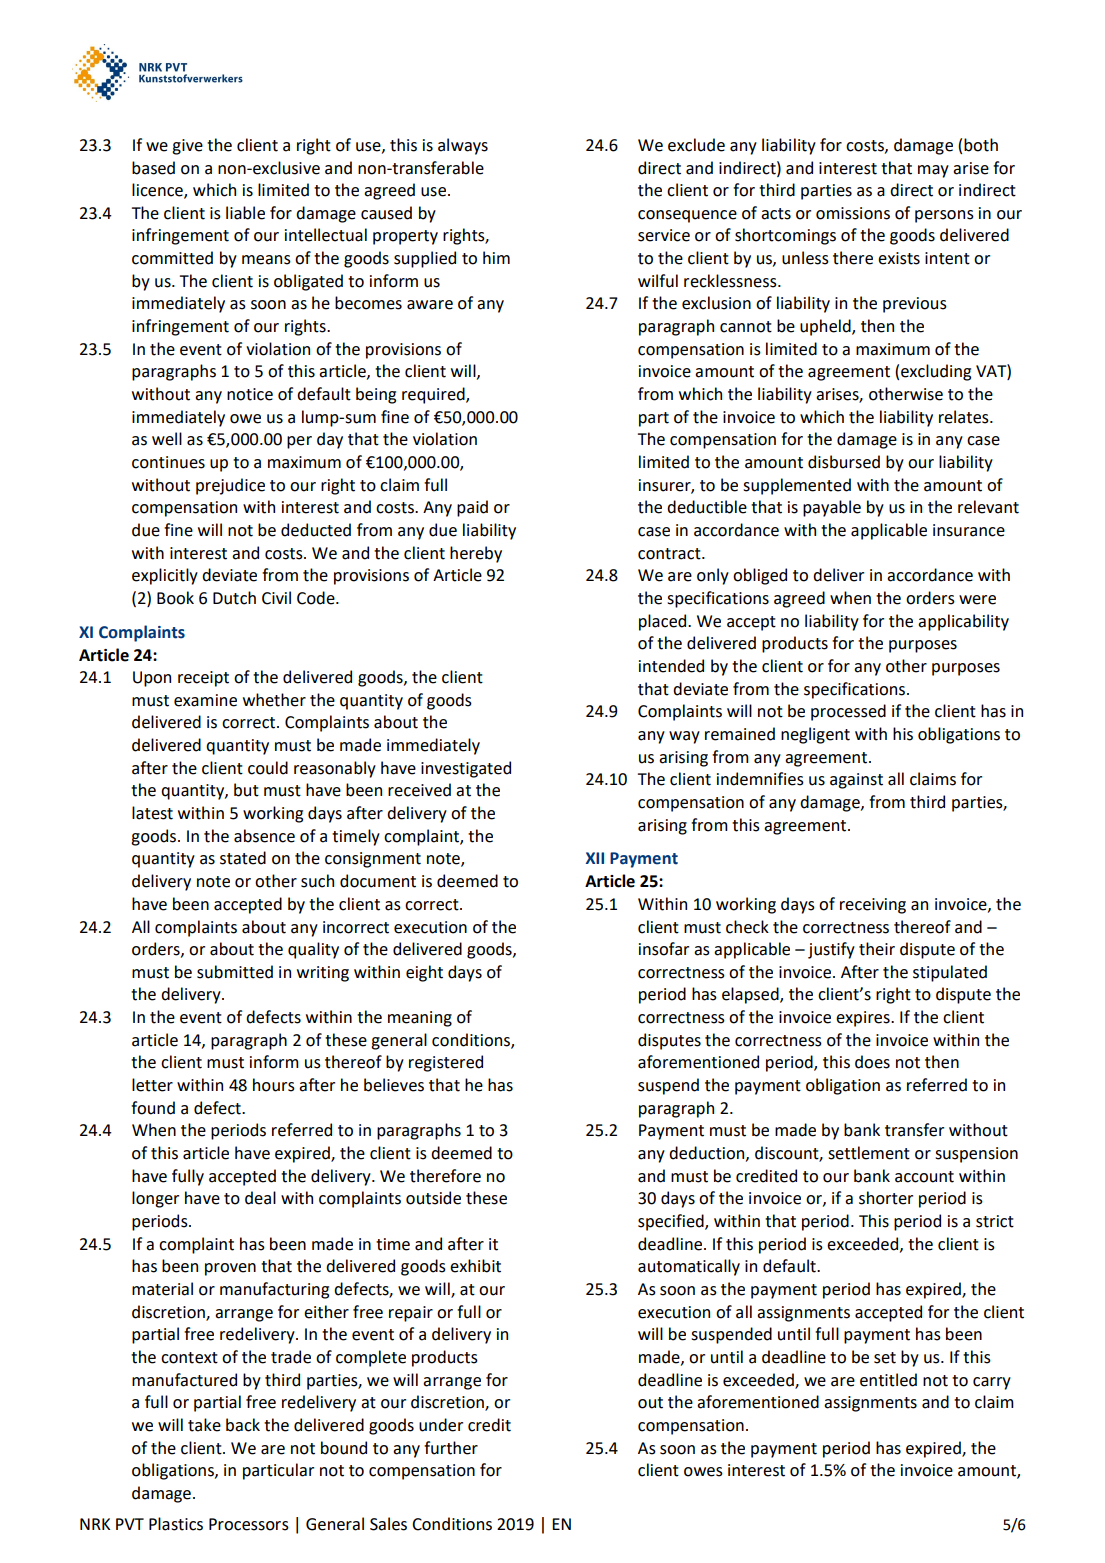 This image has height=1563, width=1105. What do you see at coordinates (888, 1380) in the image?
I see `entitled` at bounding box center [888, 1380].
